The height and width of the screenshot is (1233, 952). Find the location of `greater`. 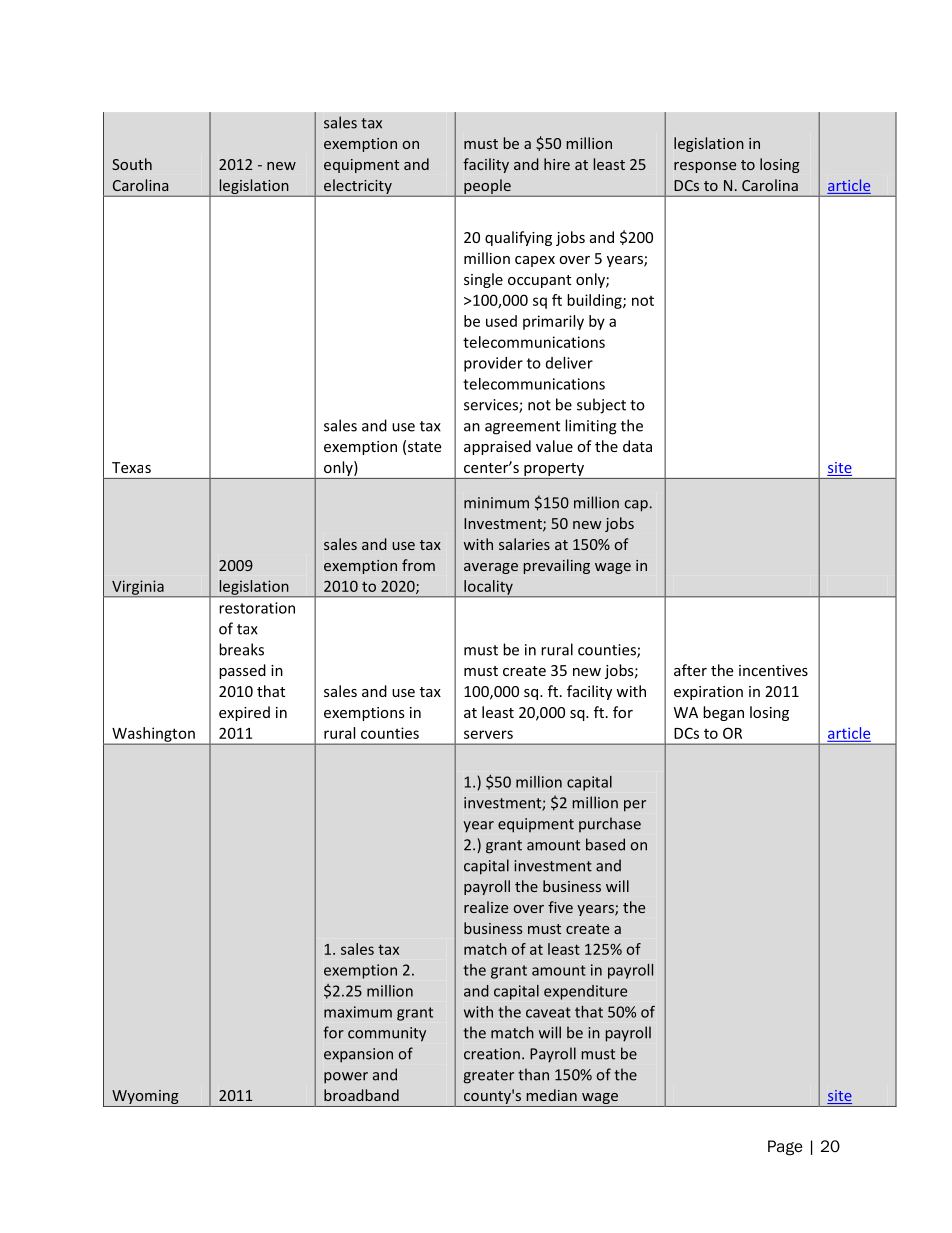

greater is located at coordinates (489, 1077).
